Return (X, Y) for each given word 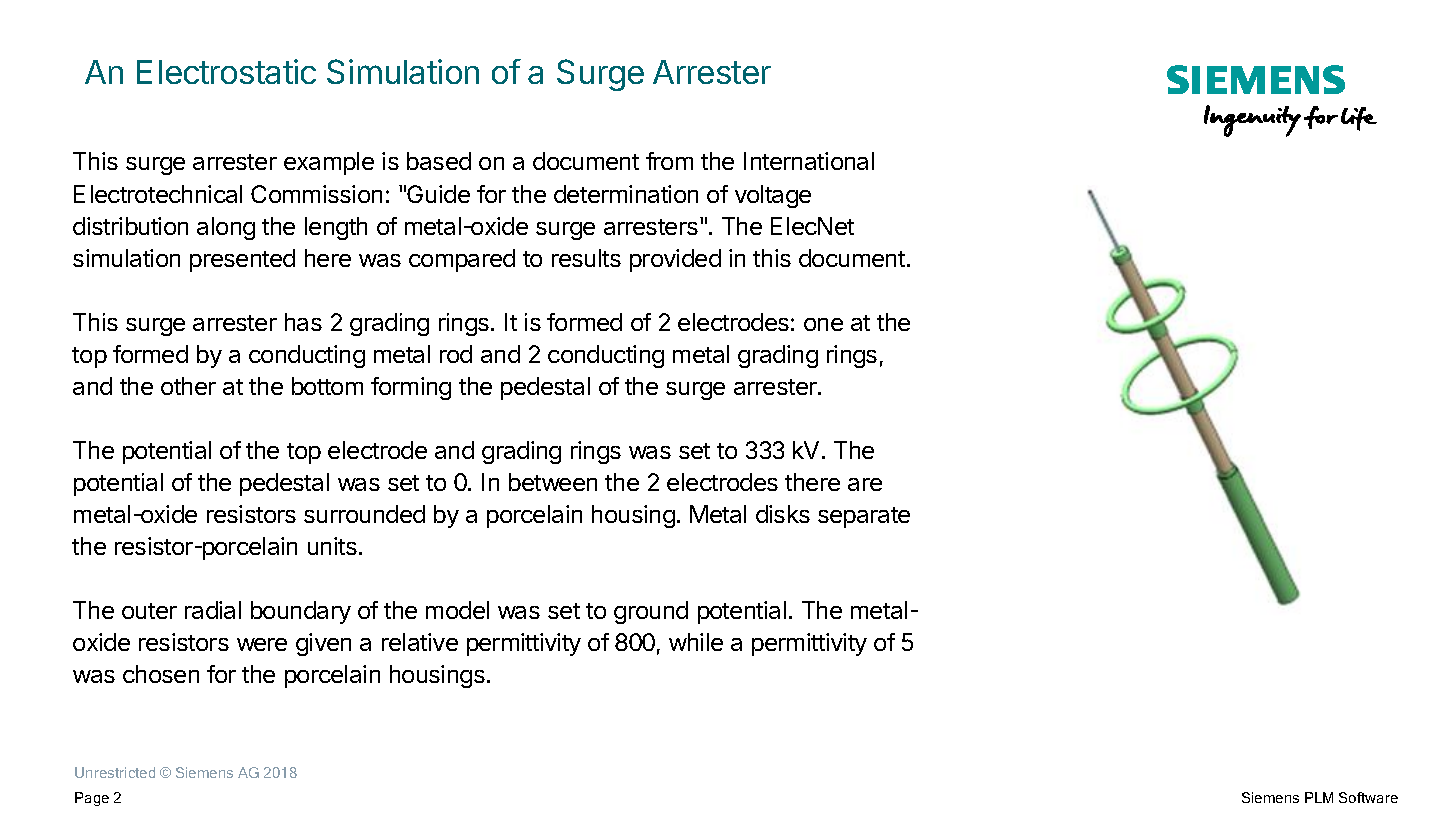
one (823, 324)
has (303, 322)
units (332, 546)
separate (864, 517)
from (669, 161)
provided (675, 260)
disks (783, 514)
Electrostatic (226, 71)
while (696, 642)
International (809, 161)
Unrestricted (115, 772)
